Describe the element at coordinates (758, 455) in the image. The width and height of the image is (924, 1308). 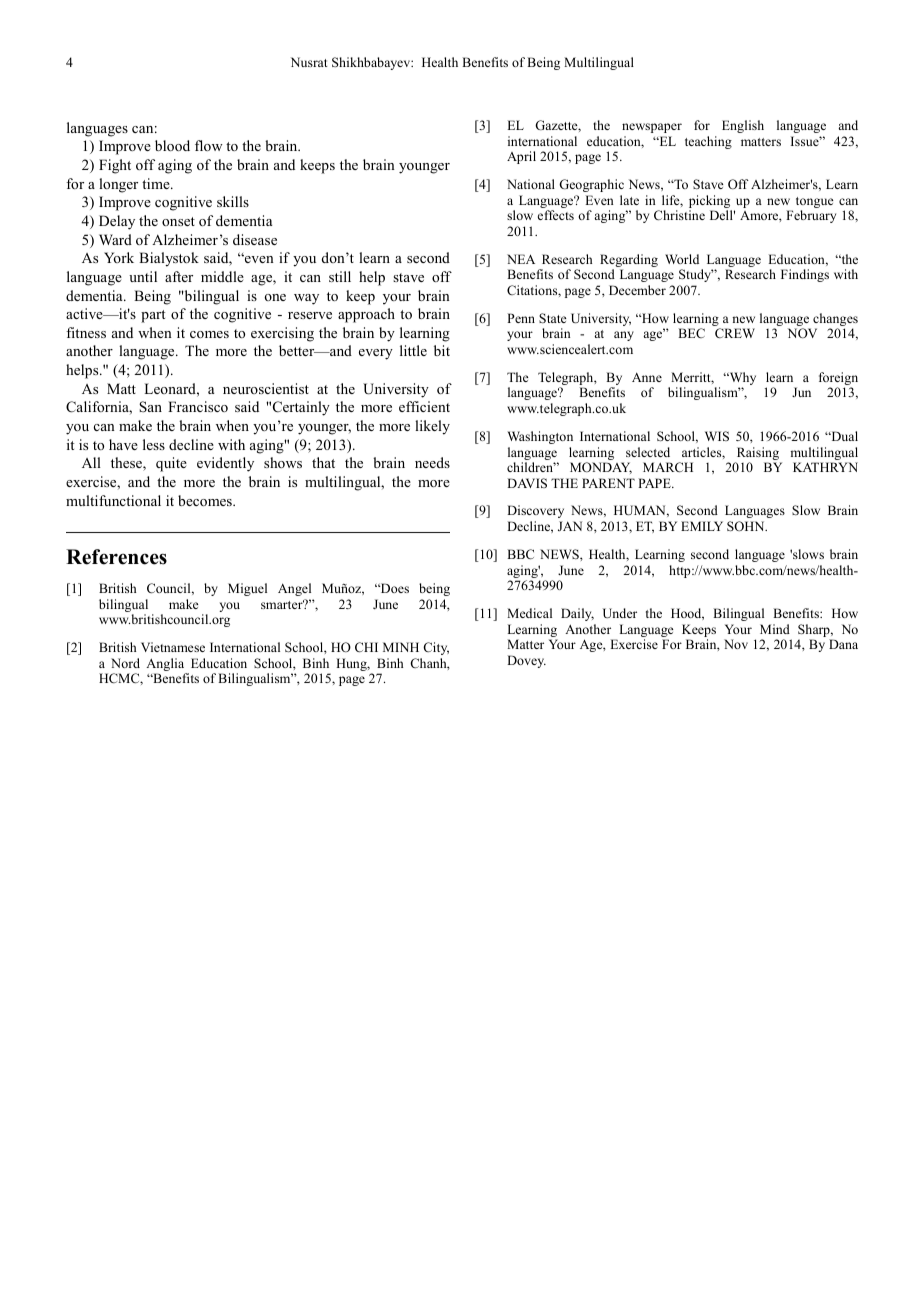
I see `Raising` at that location.
